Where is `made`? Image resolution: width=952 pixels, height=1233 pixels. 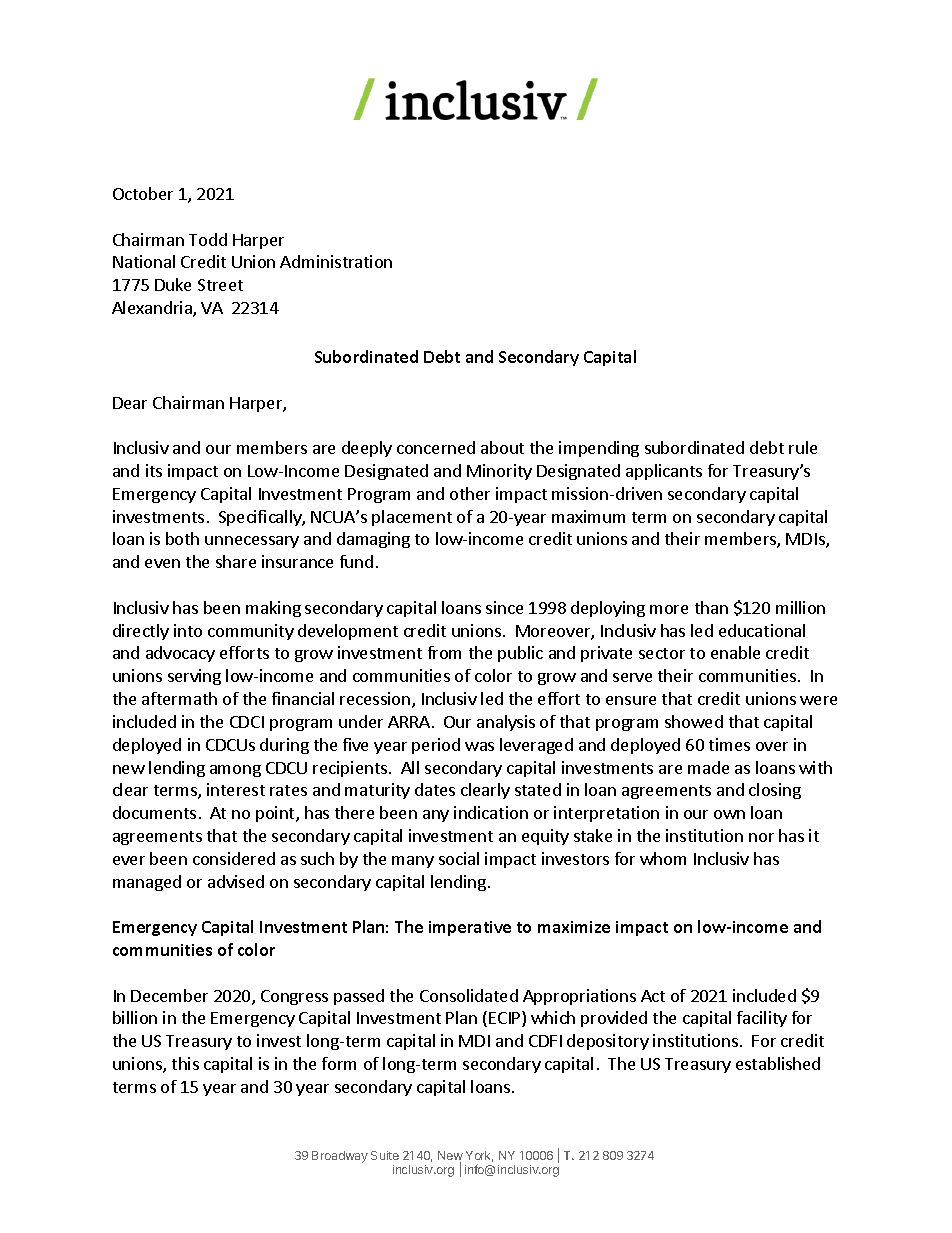
made is located at coordinates (708, 767).
